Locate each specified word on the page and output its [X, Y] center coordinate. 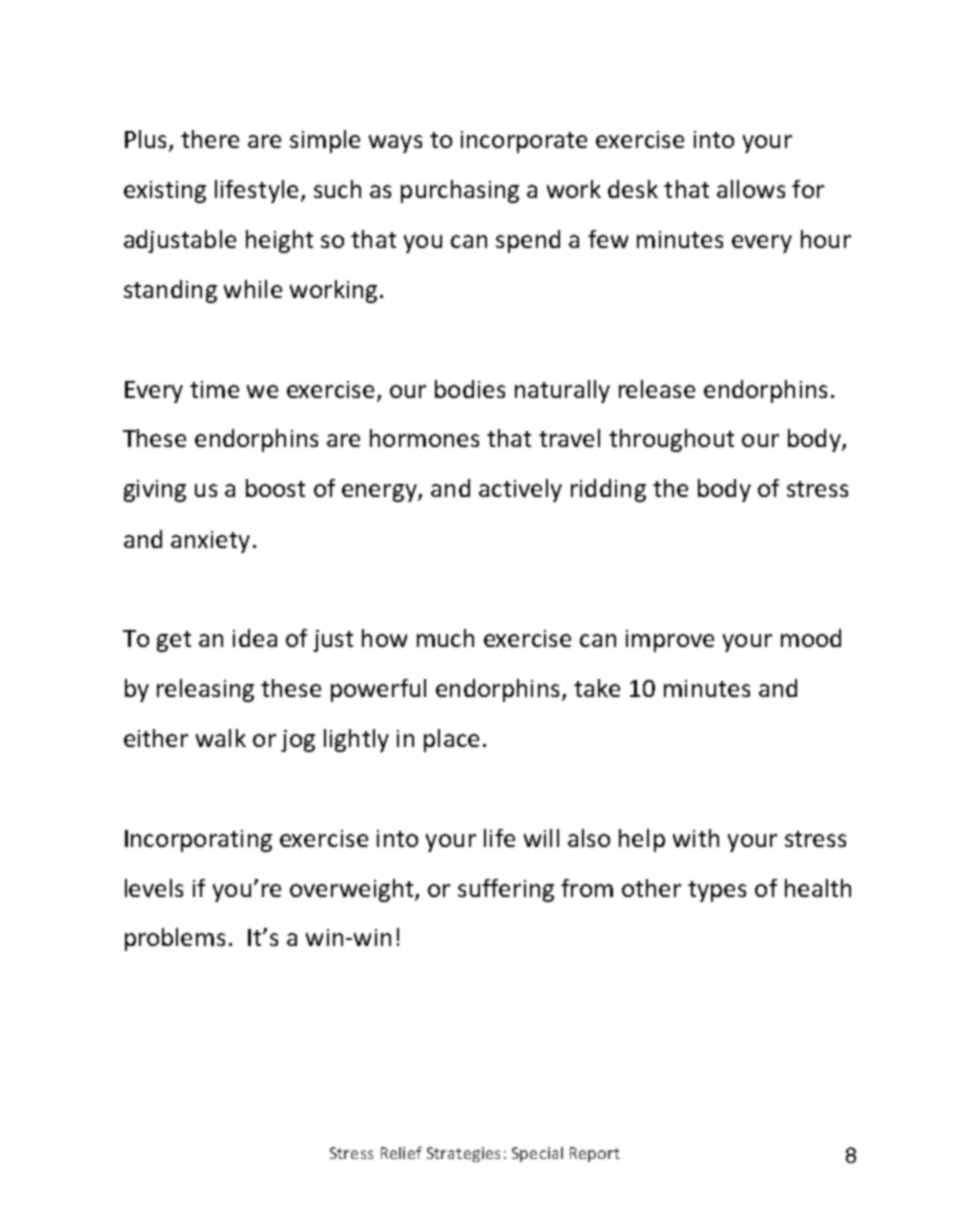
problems [175, 939]
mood [811, 638]
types [717, 891]
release [657, 389]
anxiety [210, 542]
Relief [401, 1152]
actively [520, 490]
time [214, 389]
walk [221, 738]
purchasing [460, 191]
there [210, 139]
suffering [506, 890]
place [451, 740]
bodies [470, 389]
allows [751, 189]
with [696, 838]
